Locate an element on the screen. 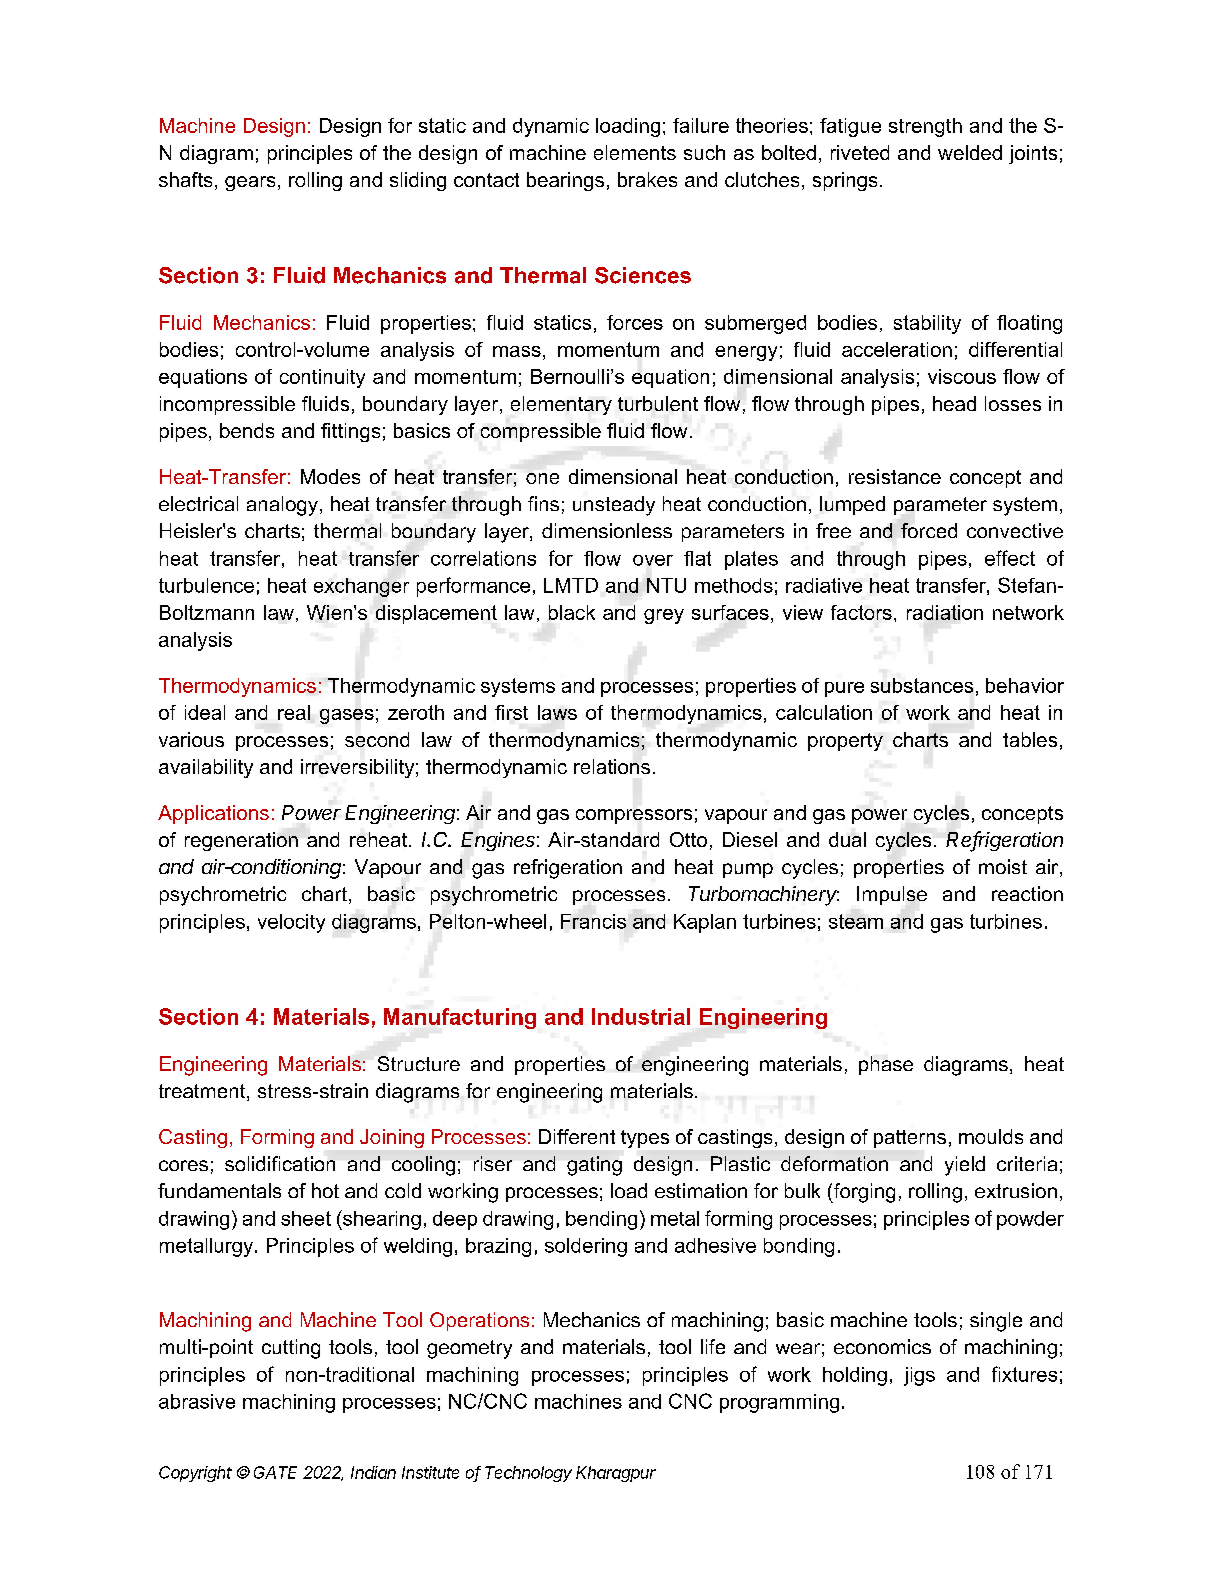 Image resolution: width=1222 pixels, height=1581 pixels. radiation is located at coordinates (945, 612).
